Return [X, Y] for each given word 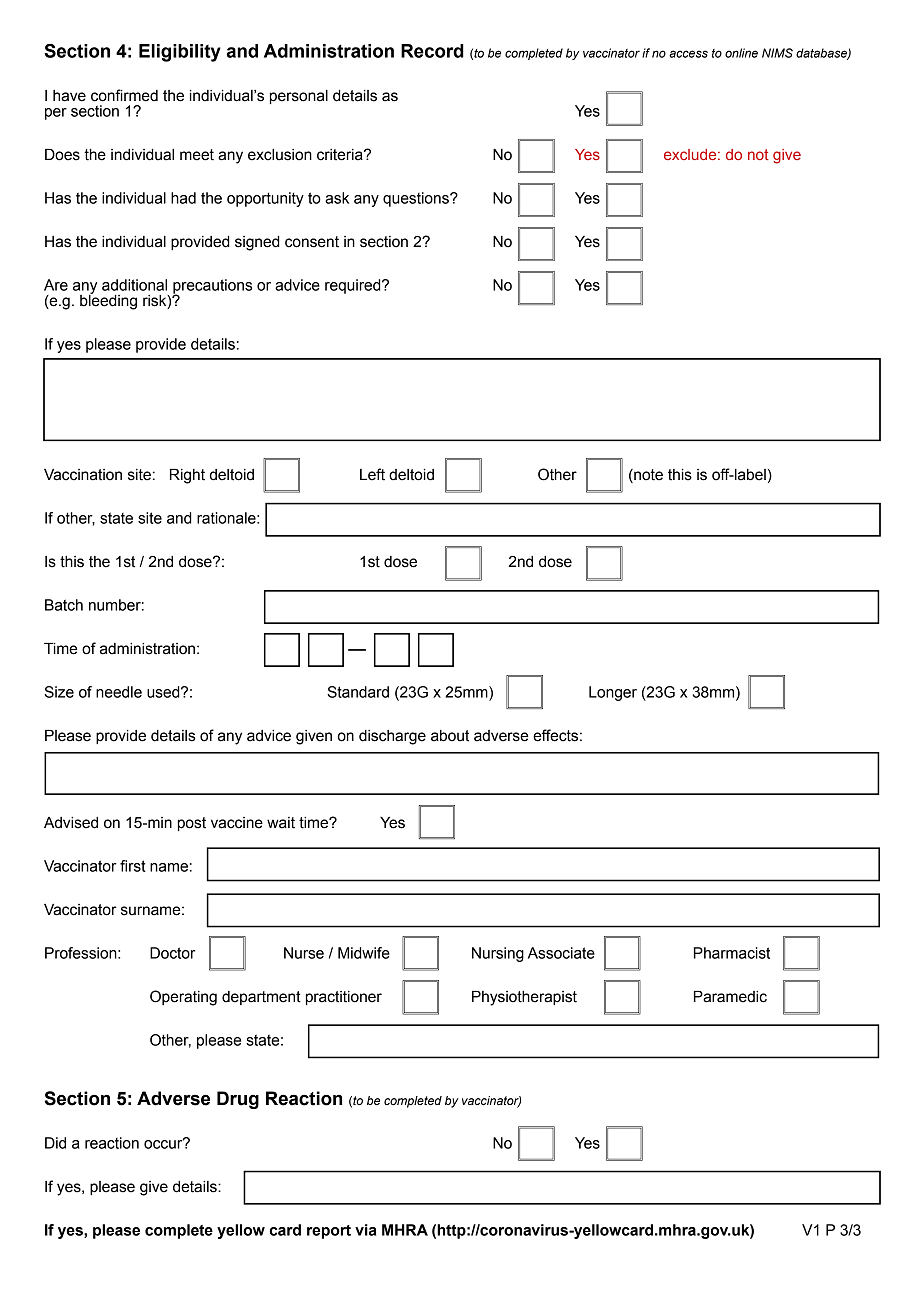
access [688, 54]
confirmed [124, 95]
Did [55, 1143]
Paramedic [730, 997]
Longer [613, 693]
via [365, 1230]
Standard [358, 692]
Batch [64, 605]
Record [432, 51]
